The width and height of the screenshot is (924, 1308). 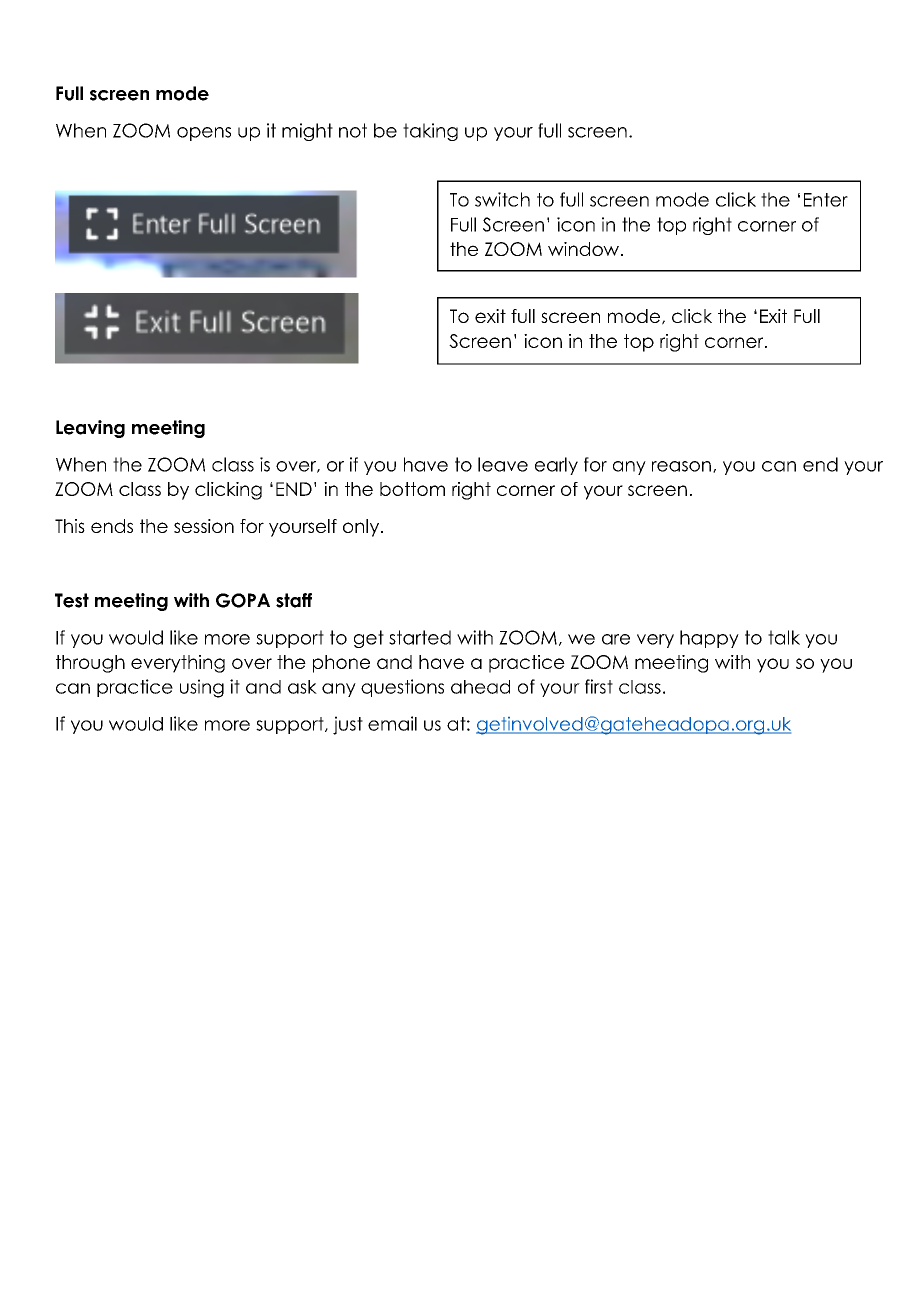 What do you see at coordinates (112, 526) in the screenshot?
I see `ends` at bounding box center [112, 526].
